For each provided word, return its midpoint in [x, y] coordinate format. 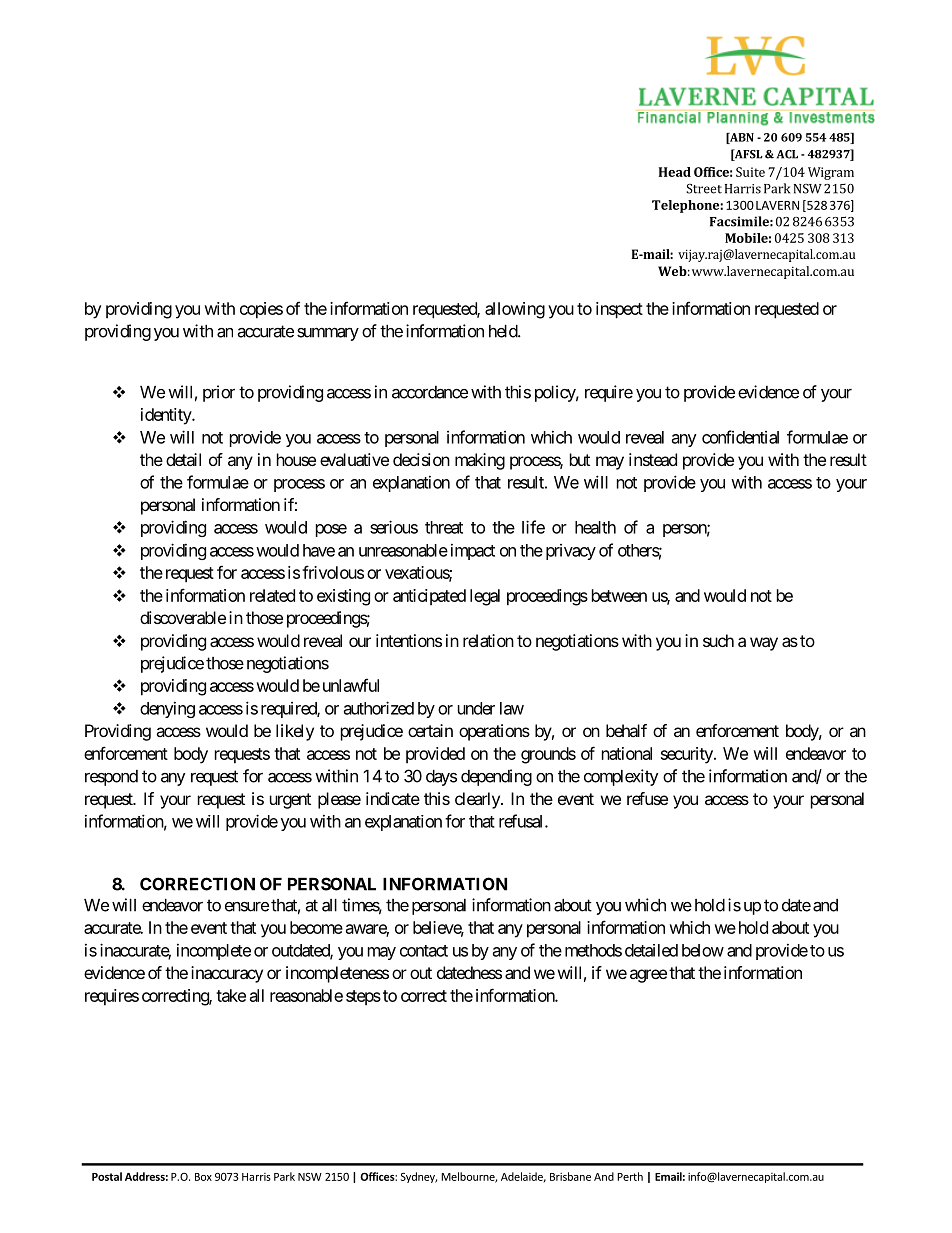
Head [675, 172]
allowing [515, 310]
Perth [630, 1176]
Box [203, 1177]
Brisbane [570, 1176]
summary [328, 334]
